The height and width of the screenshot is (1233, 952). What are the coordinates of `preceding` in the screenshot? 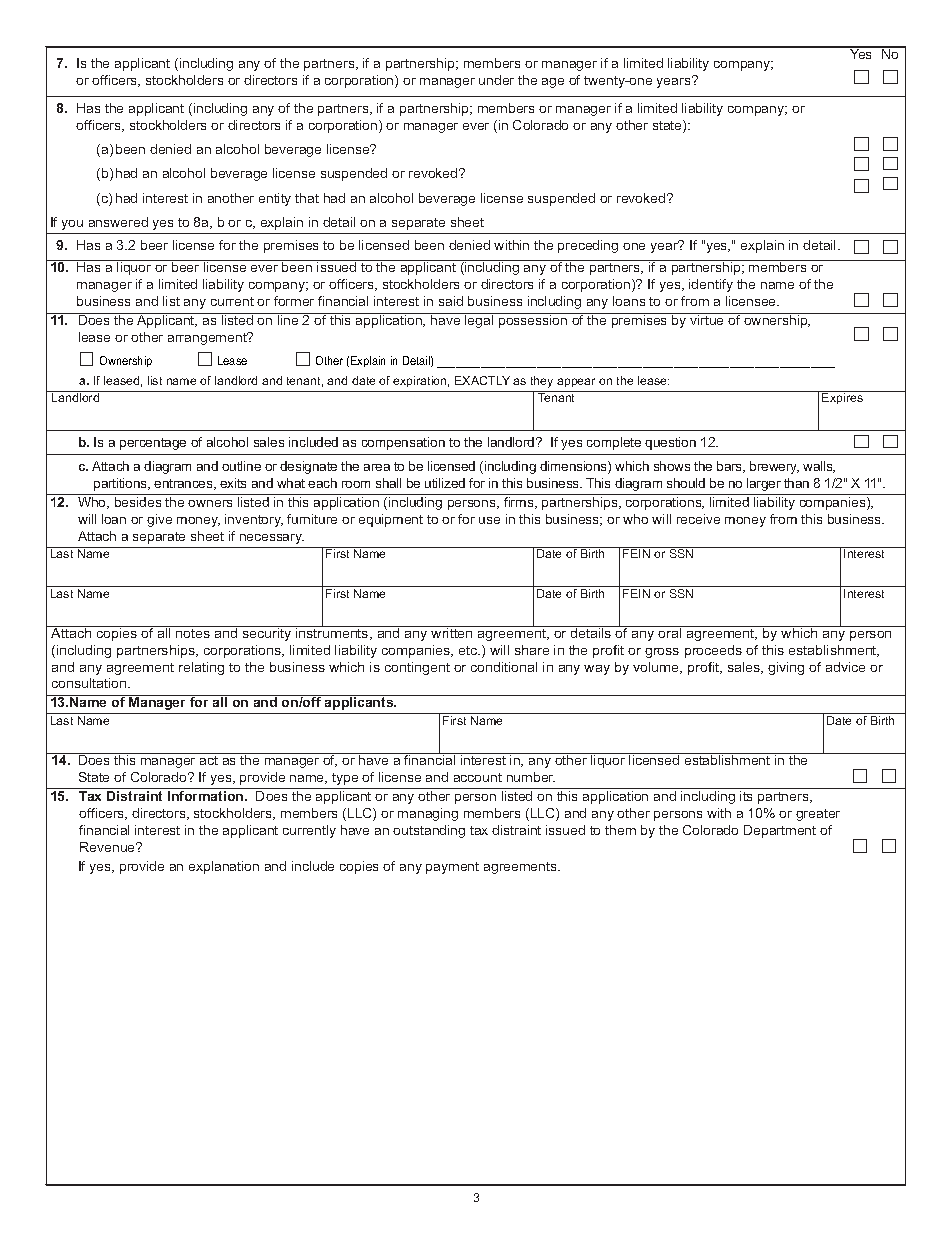 It's located at (588, 246).
